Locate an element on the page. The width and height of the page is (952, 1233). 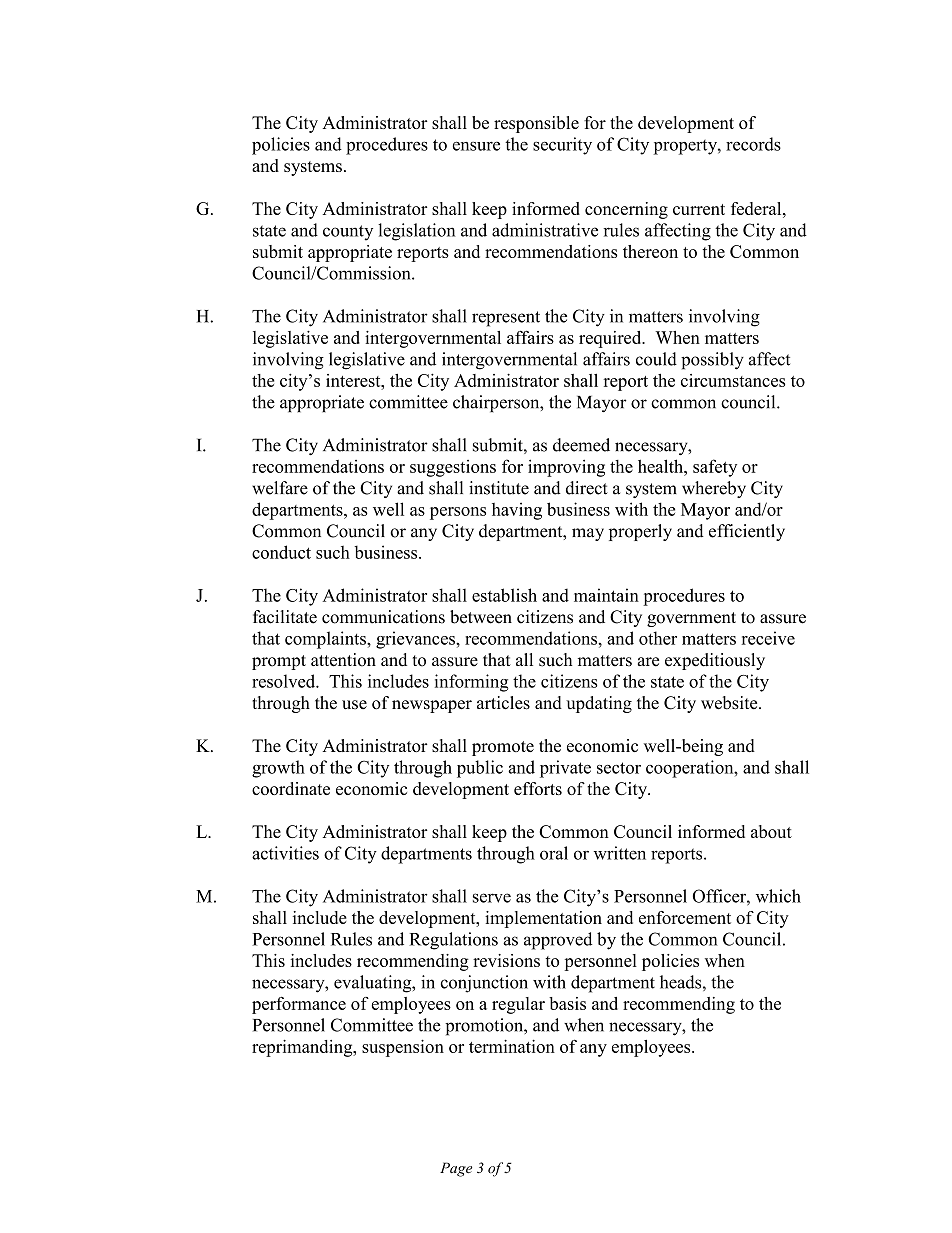
deemed is located at coordinates (581, 445).
